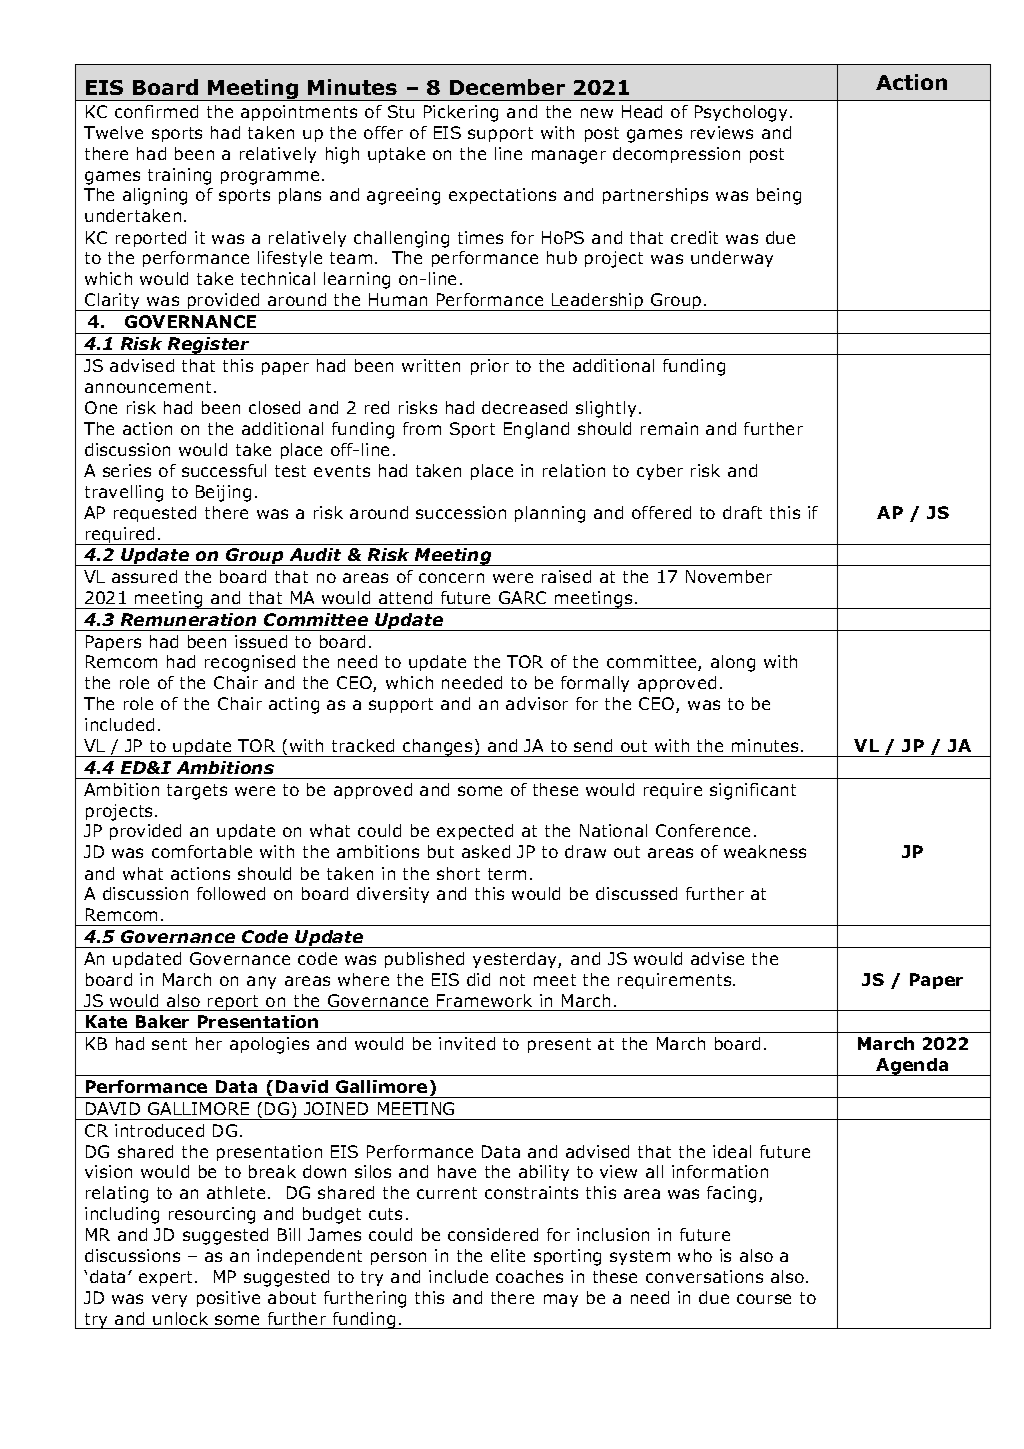 Image resolution: width=1024 pixels, height=1449 pixels. I want to click on course, so click(764, 1299).
